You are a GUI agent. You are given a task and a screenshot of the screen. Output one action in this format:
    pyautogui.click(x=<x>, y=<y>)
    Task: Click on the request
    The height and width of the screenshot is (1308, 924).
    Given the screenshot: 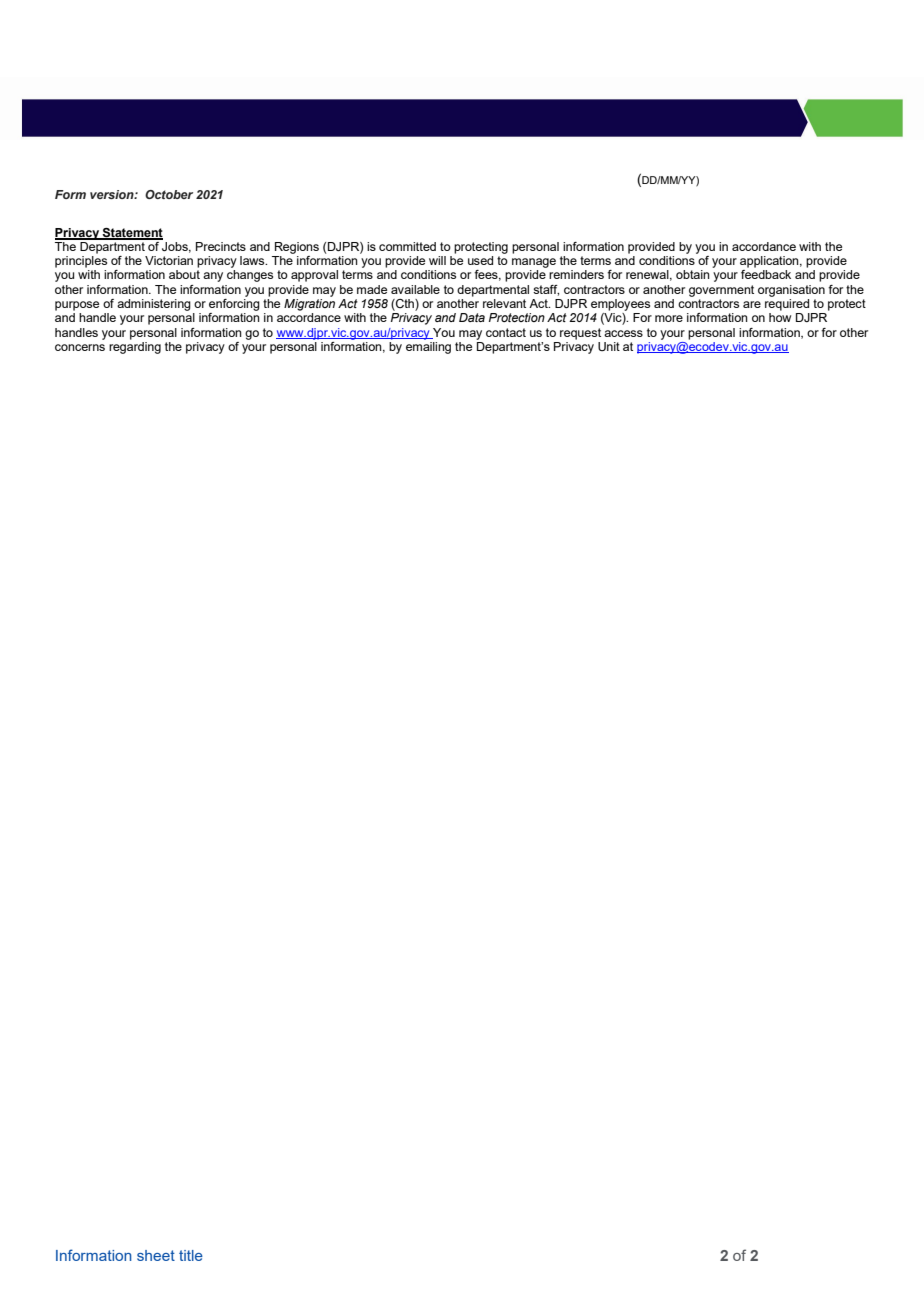 What is the action you would take?
    pyautogui.click(x=580, y=334)
